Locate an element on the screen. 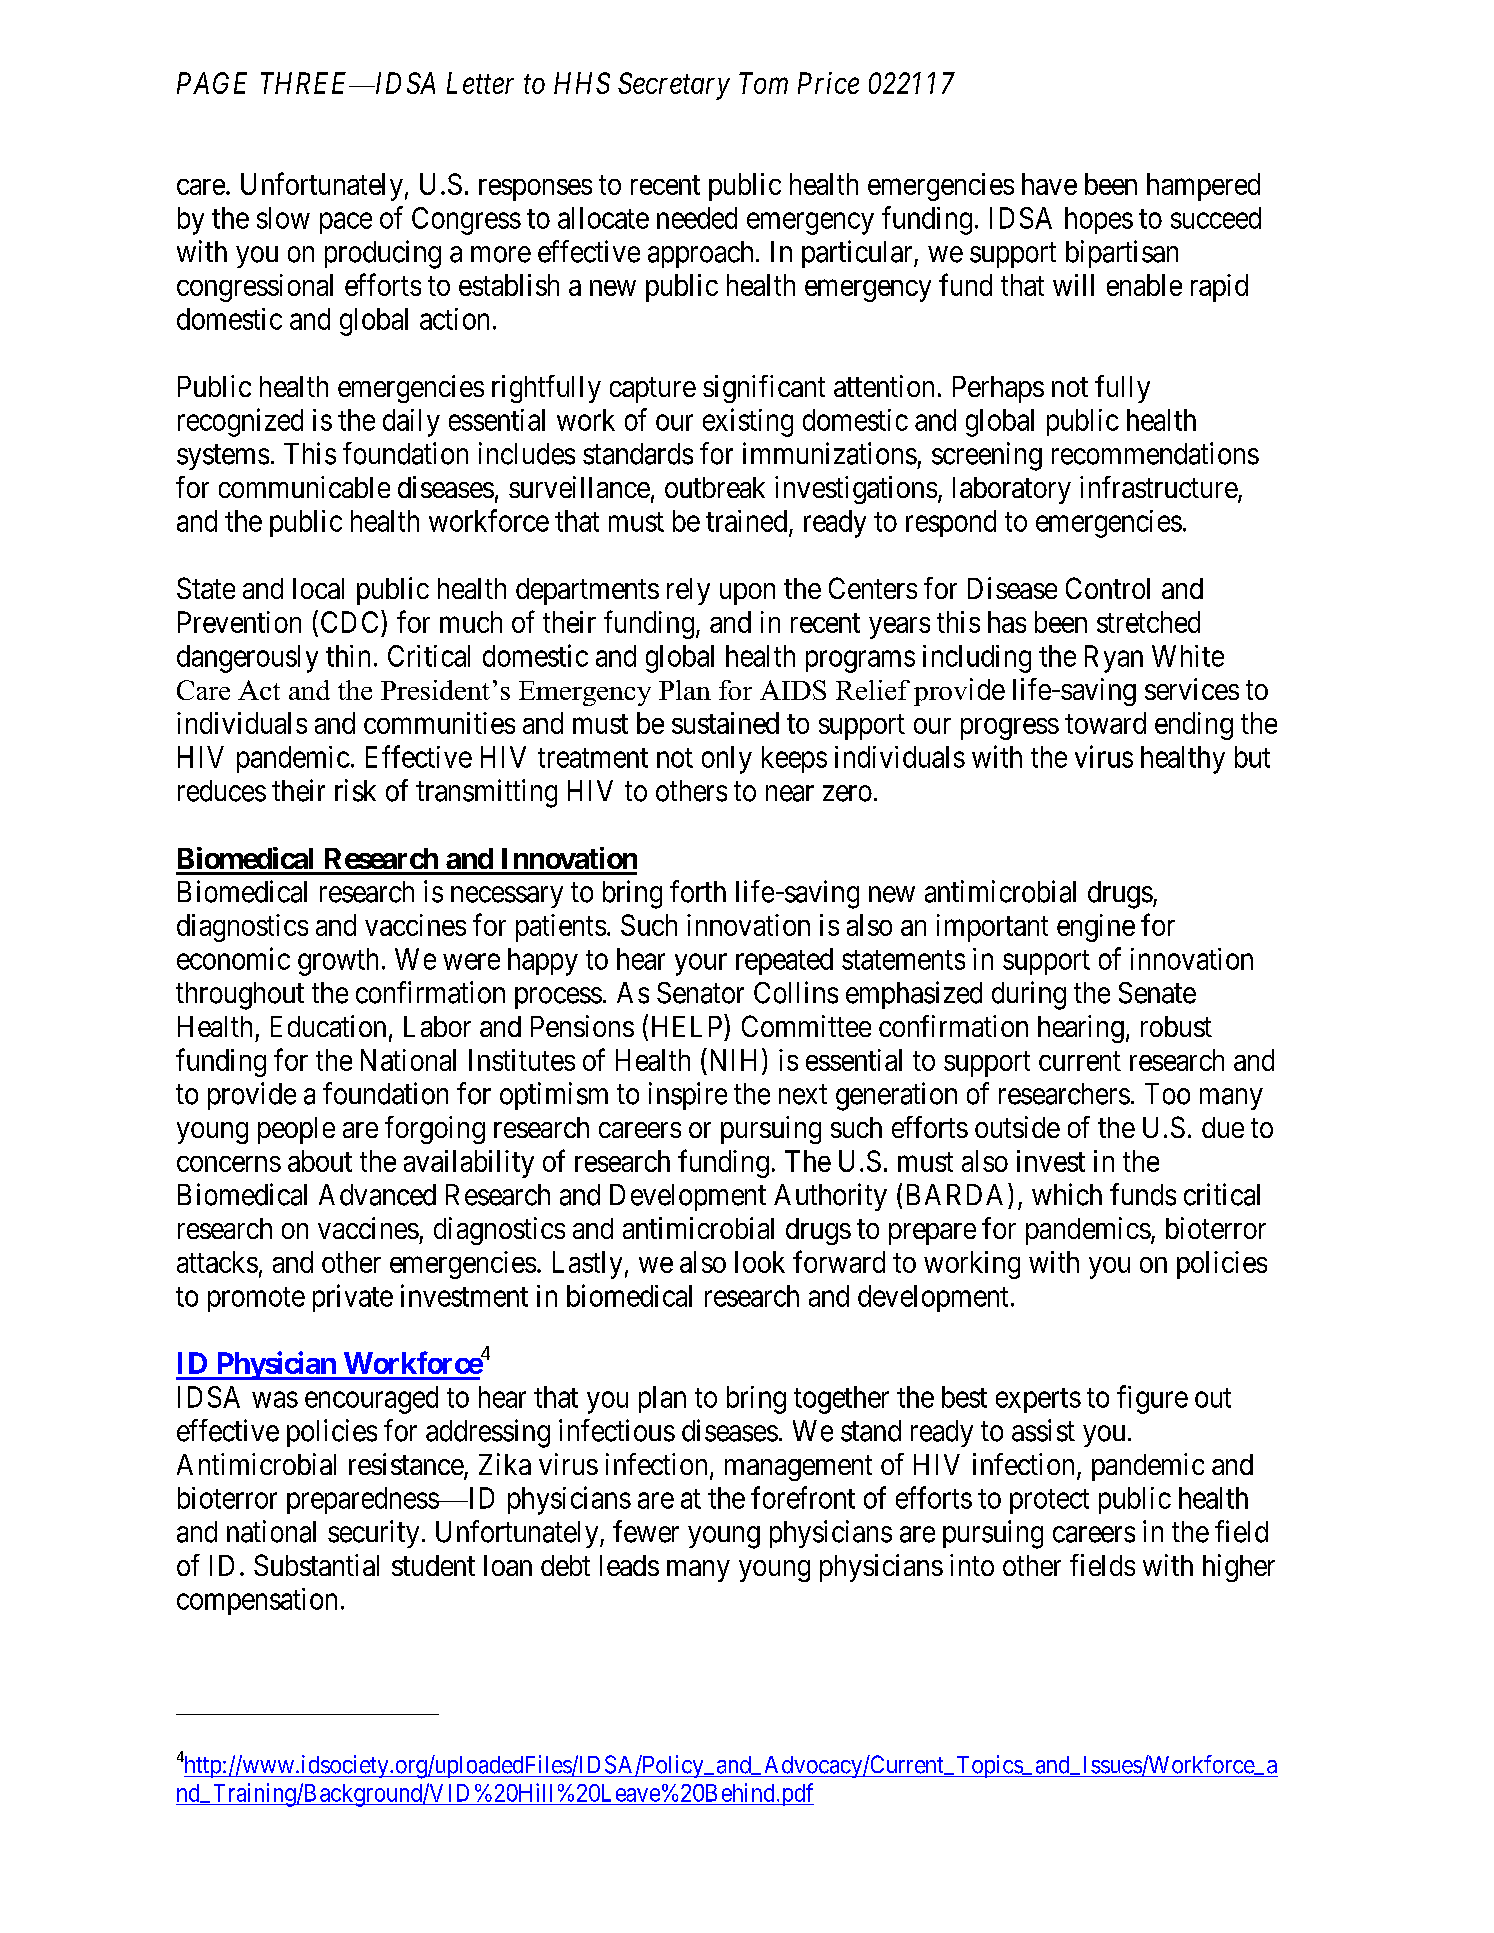 Image resolution: width=1494 pixels, height=1933 pixels. risk is located at coordinates (355, 790).
